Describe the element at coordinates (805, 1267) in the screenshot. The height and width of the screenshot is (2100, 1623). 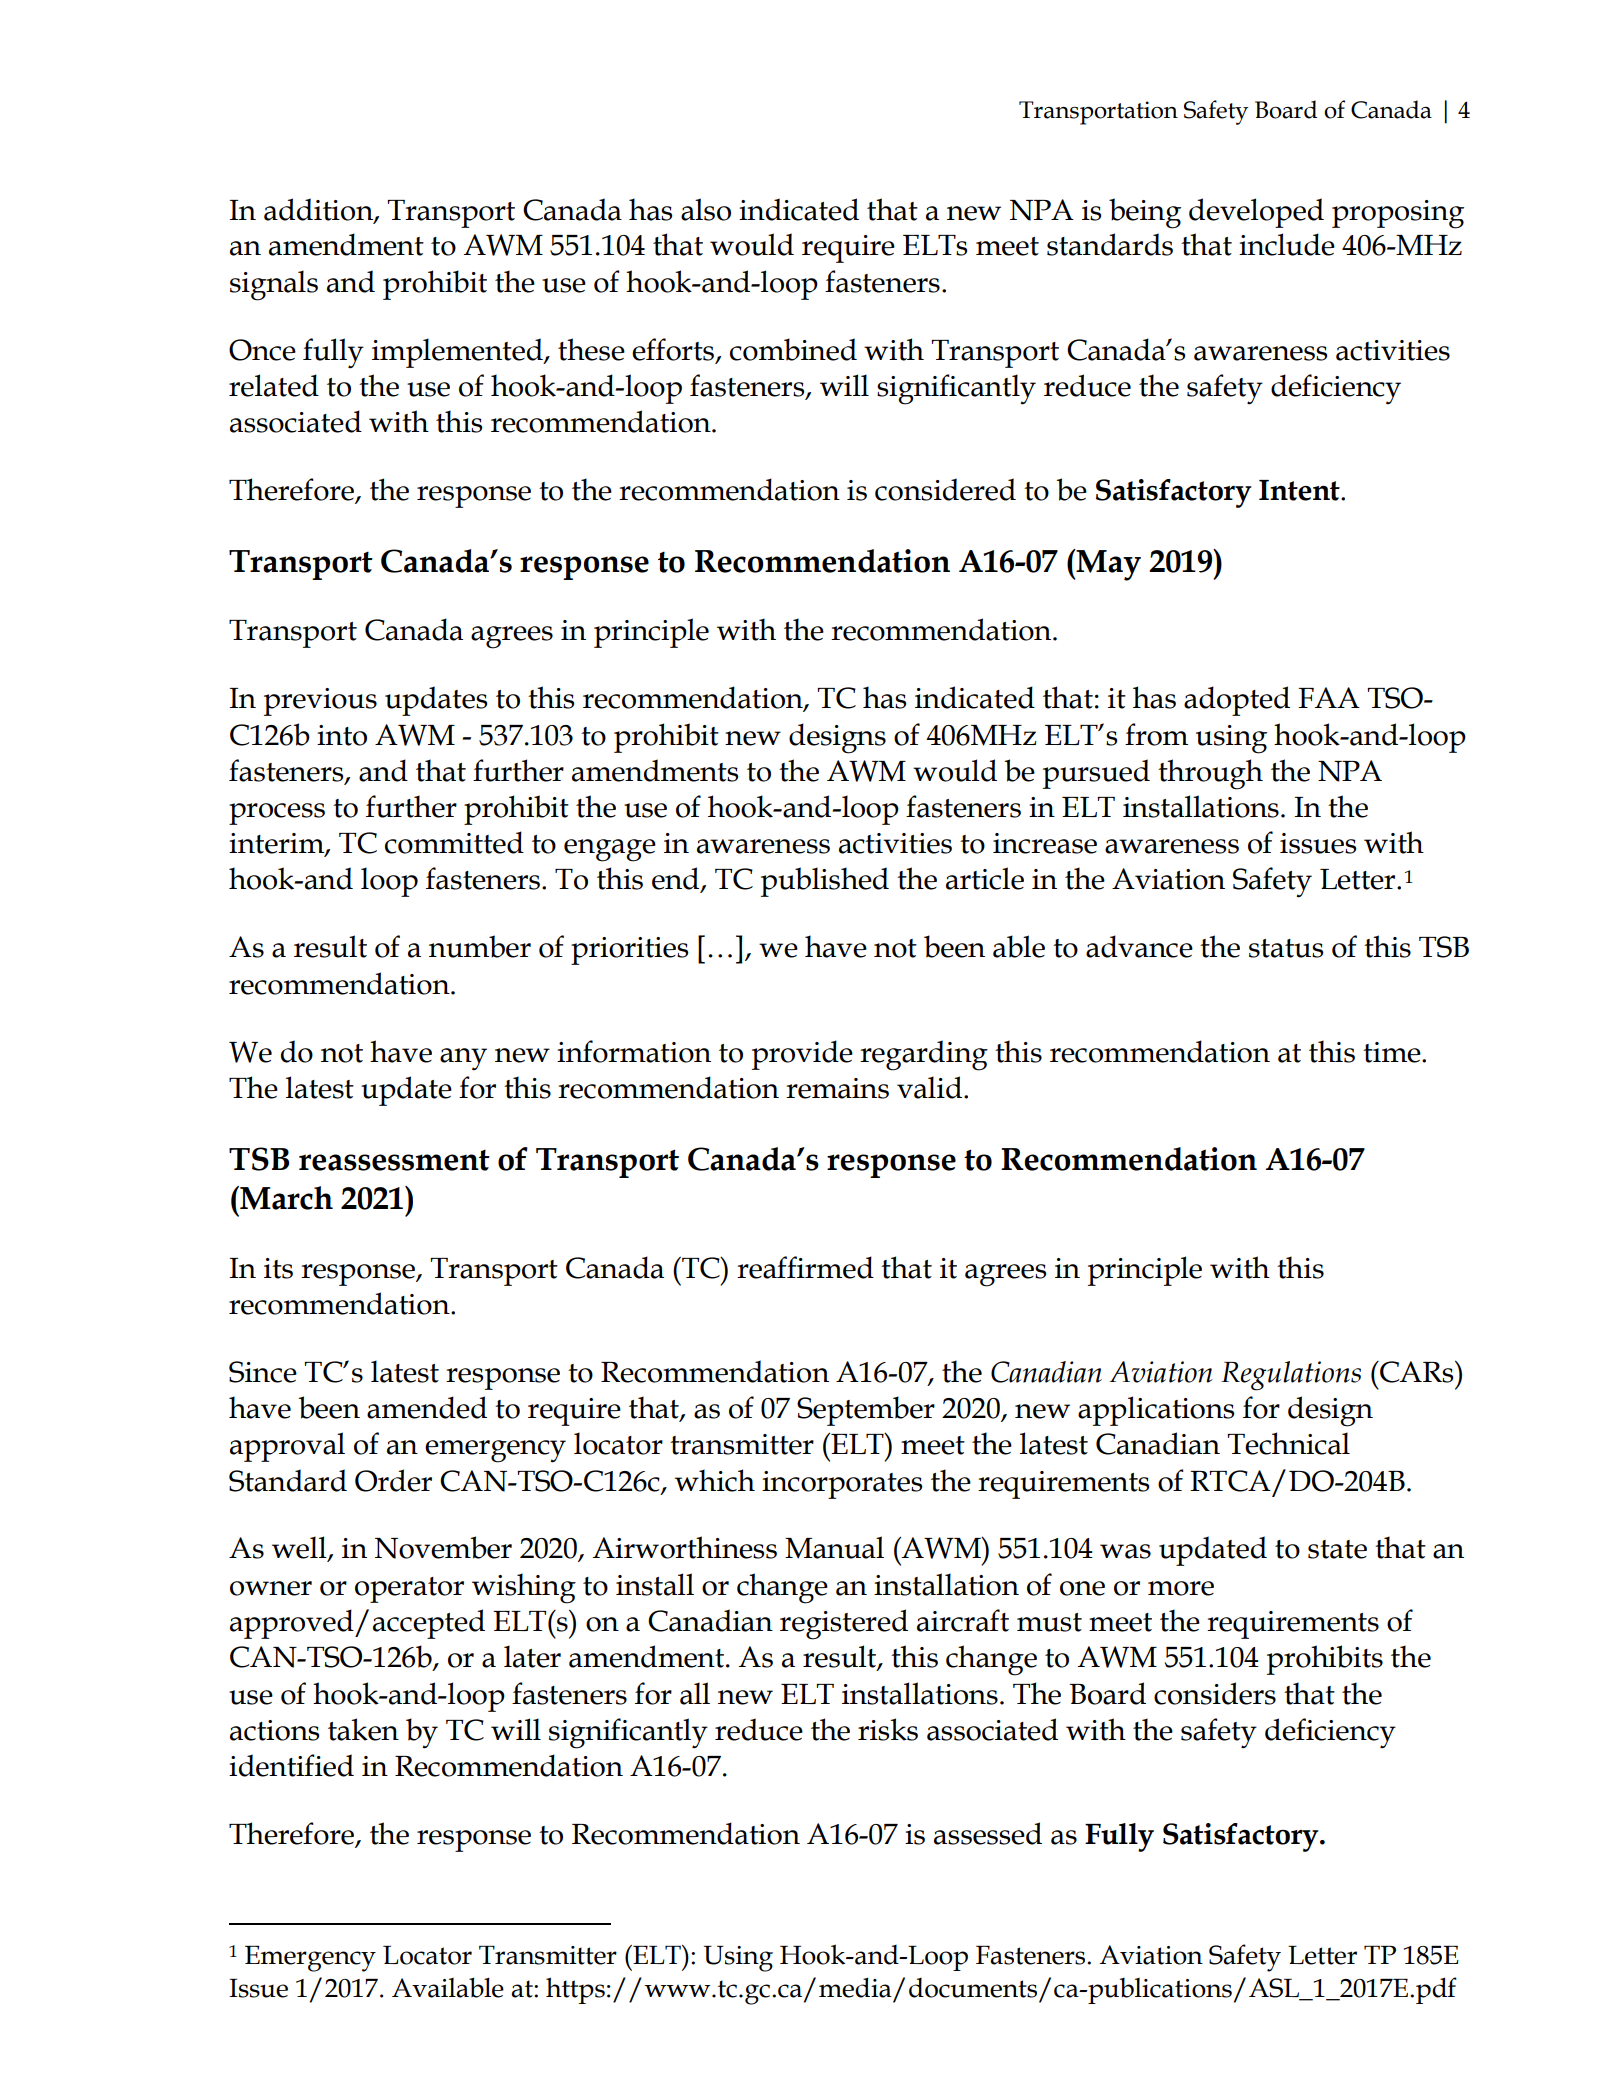
I see `reaffirmed` at that location.
